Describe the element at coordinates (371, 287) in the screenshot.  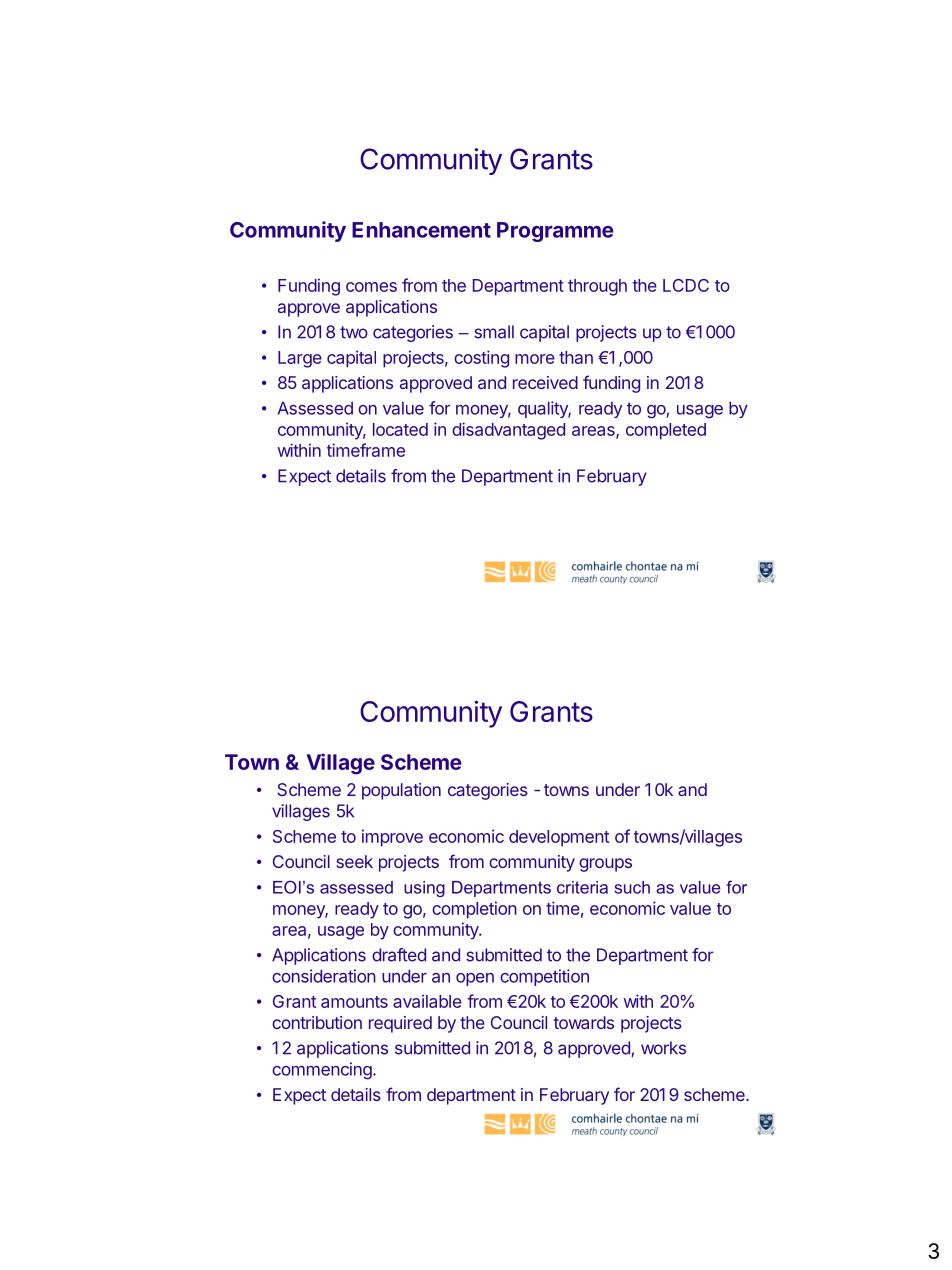
I see `comes` at that location.
